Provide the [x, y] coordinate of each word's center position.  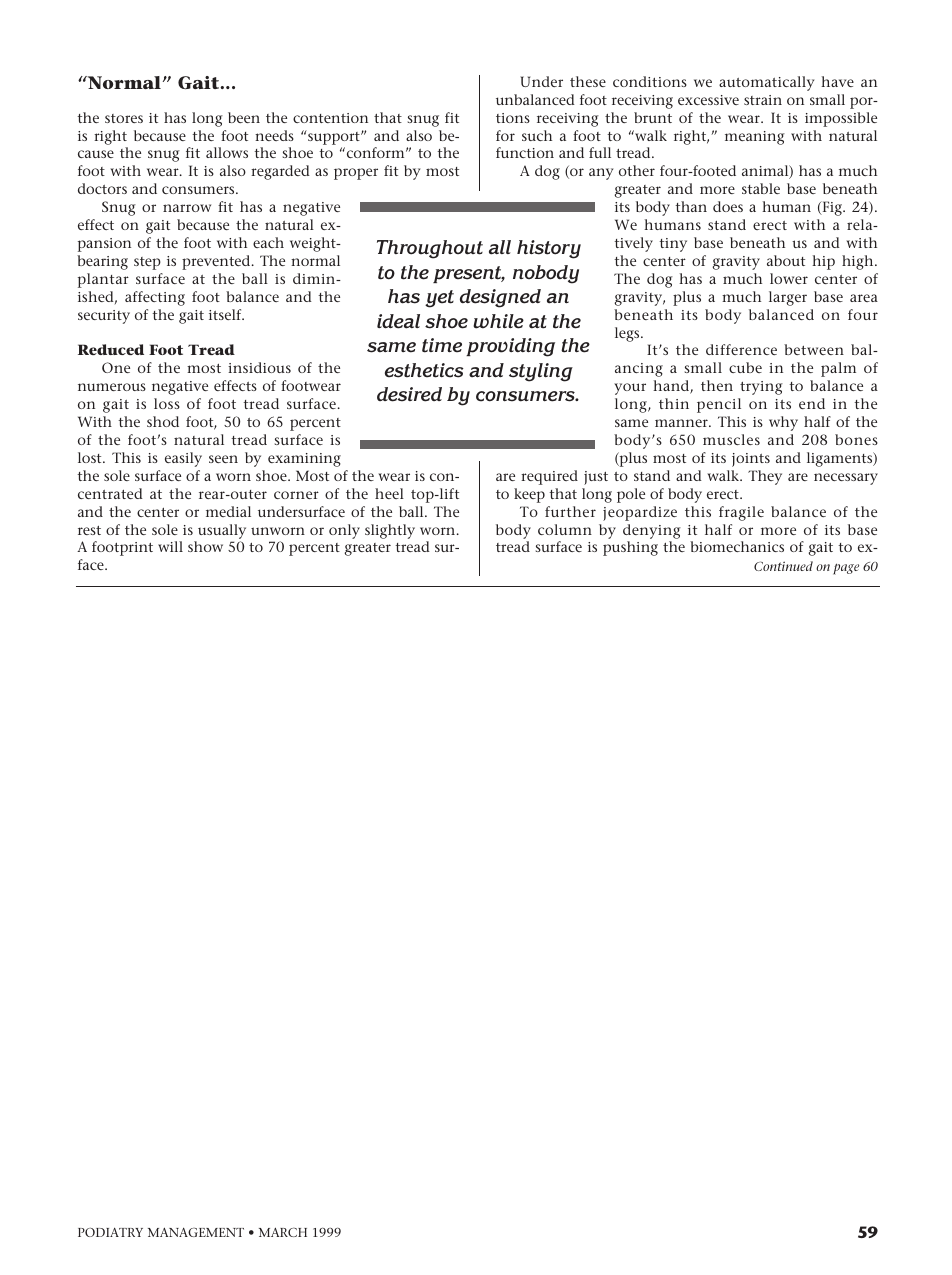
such [537, 135]
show [205, 546]
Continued [783, 566]
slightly [390, 531]
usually [222, 531]
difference [741, 349]
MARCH [283, 1232]
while [498, 321]
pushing [630, 548]
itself [226, 314]
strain [763, 100]
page [846, 569]
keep [529, 495]
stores [124, 118]
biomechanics [737, 546]
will [170, 546]
